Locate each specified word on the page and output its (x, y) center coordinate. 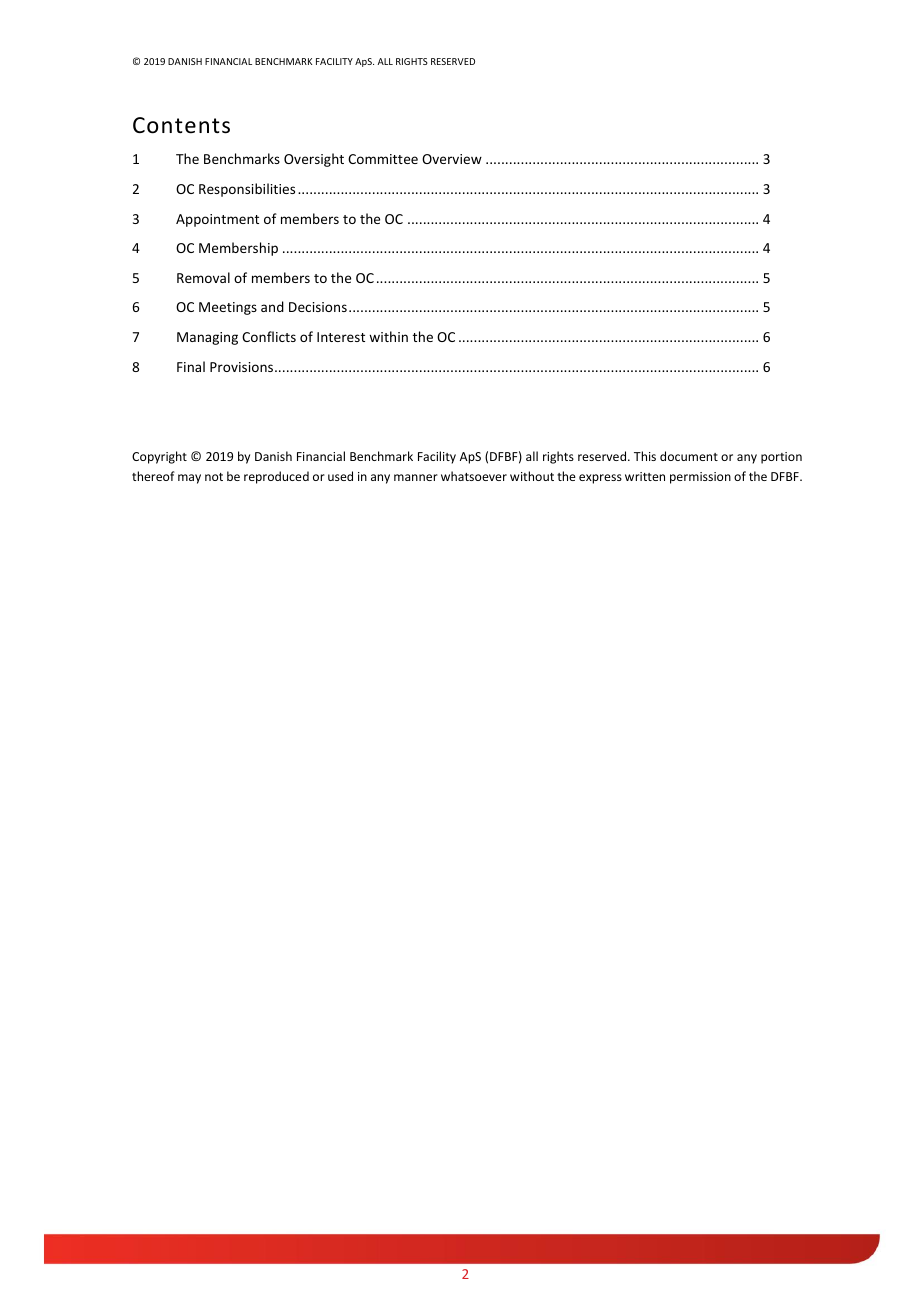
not (214, 477)
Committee (383, 159)
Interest (341, 337)
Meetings (228, 308)
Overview (452, 159)
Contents (181, 125)
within (388, 336)
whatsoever (474, 476)
